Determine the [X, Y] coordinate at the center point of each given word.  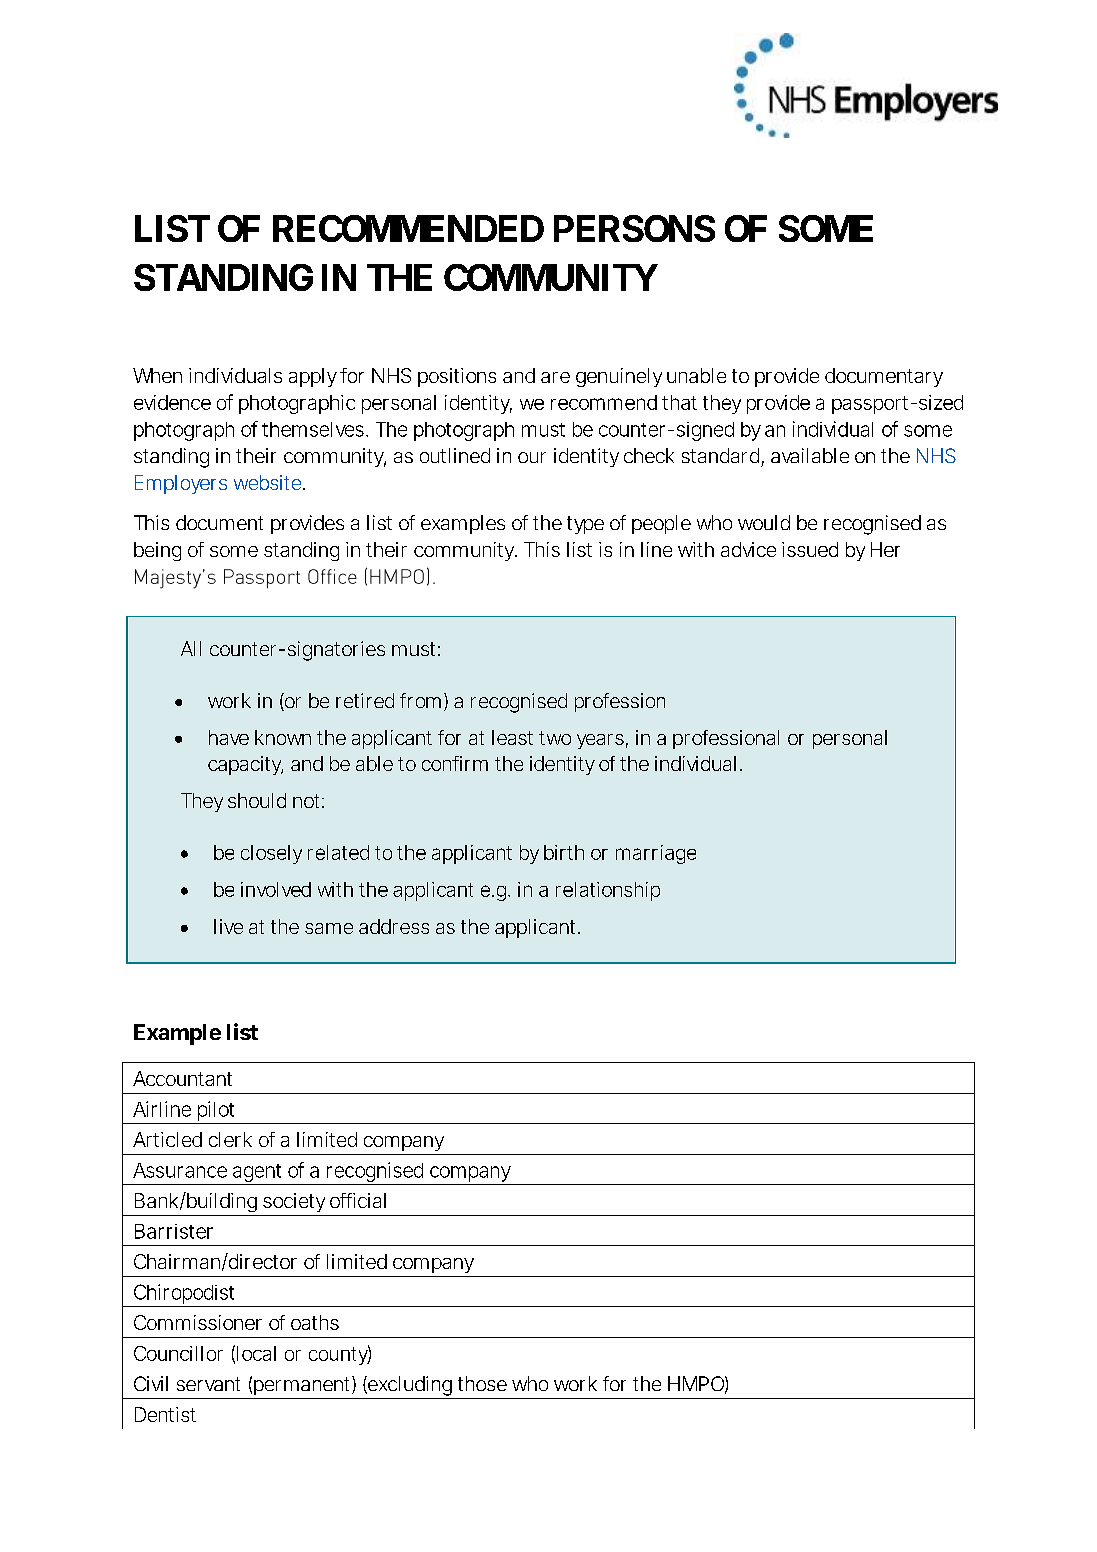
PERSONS [634, 228]
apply [313, 377]
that [679, 402]
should [257, 800]
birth [564, 852]
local [256, 1353]
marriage [656, 854]
